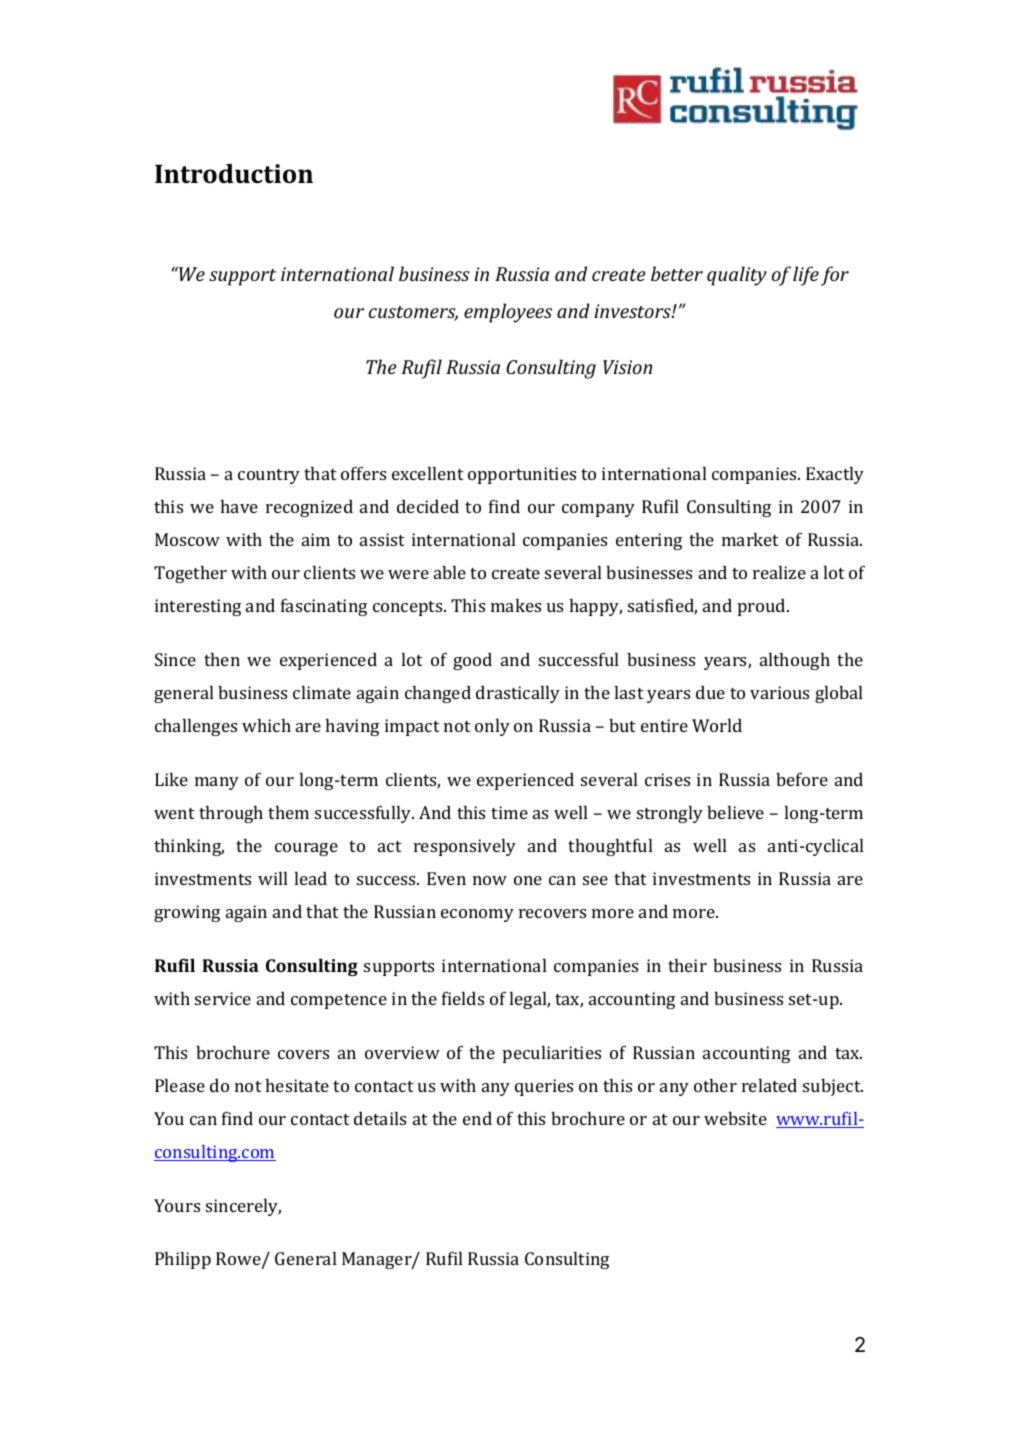 This screenshot has height=1441, width=1018. I want to click on Exactly, so click(835, 475).
